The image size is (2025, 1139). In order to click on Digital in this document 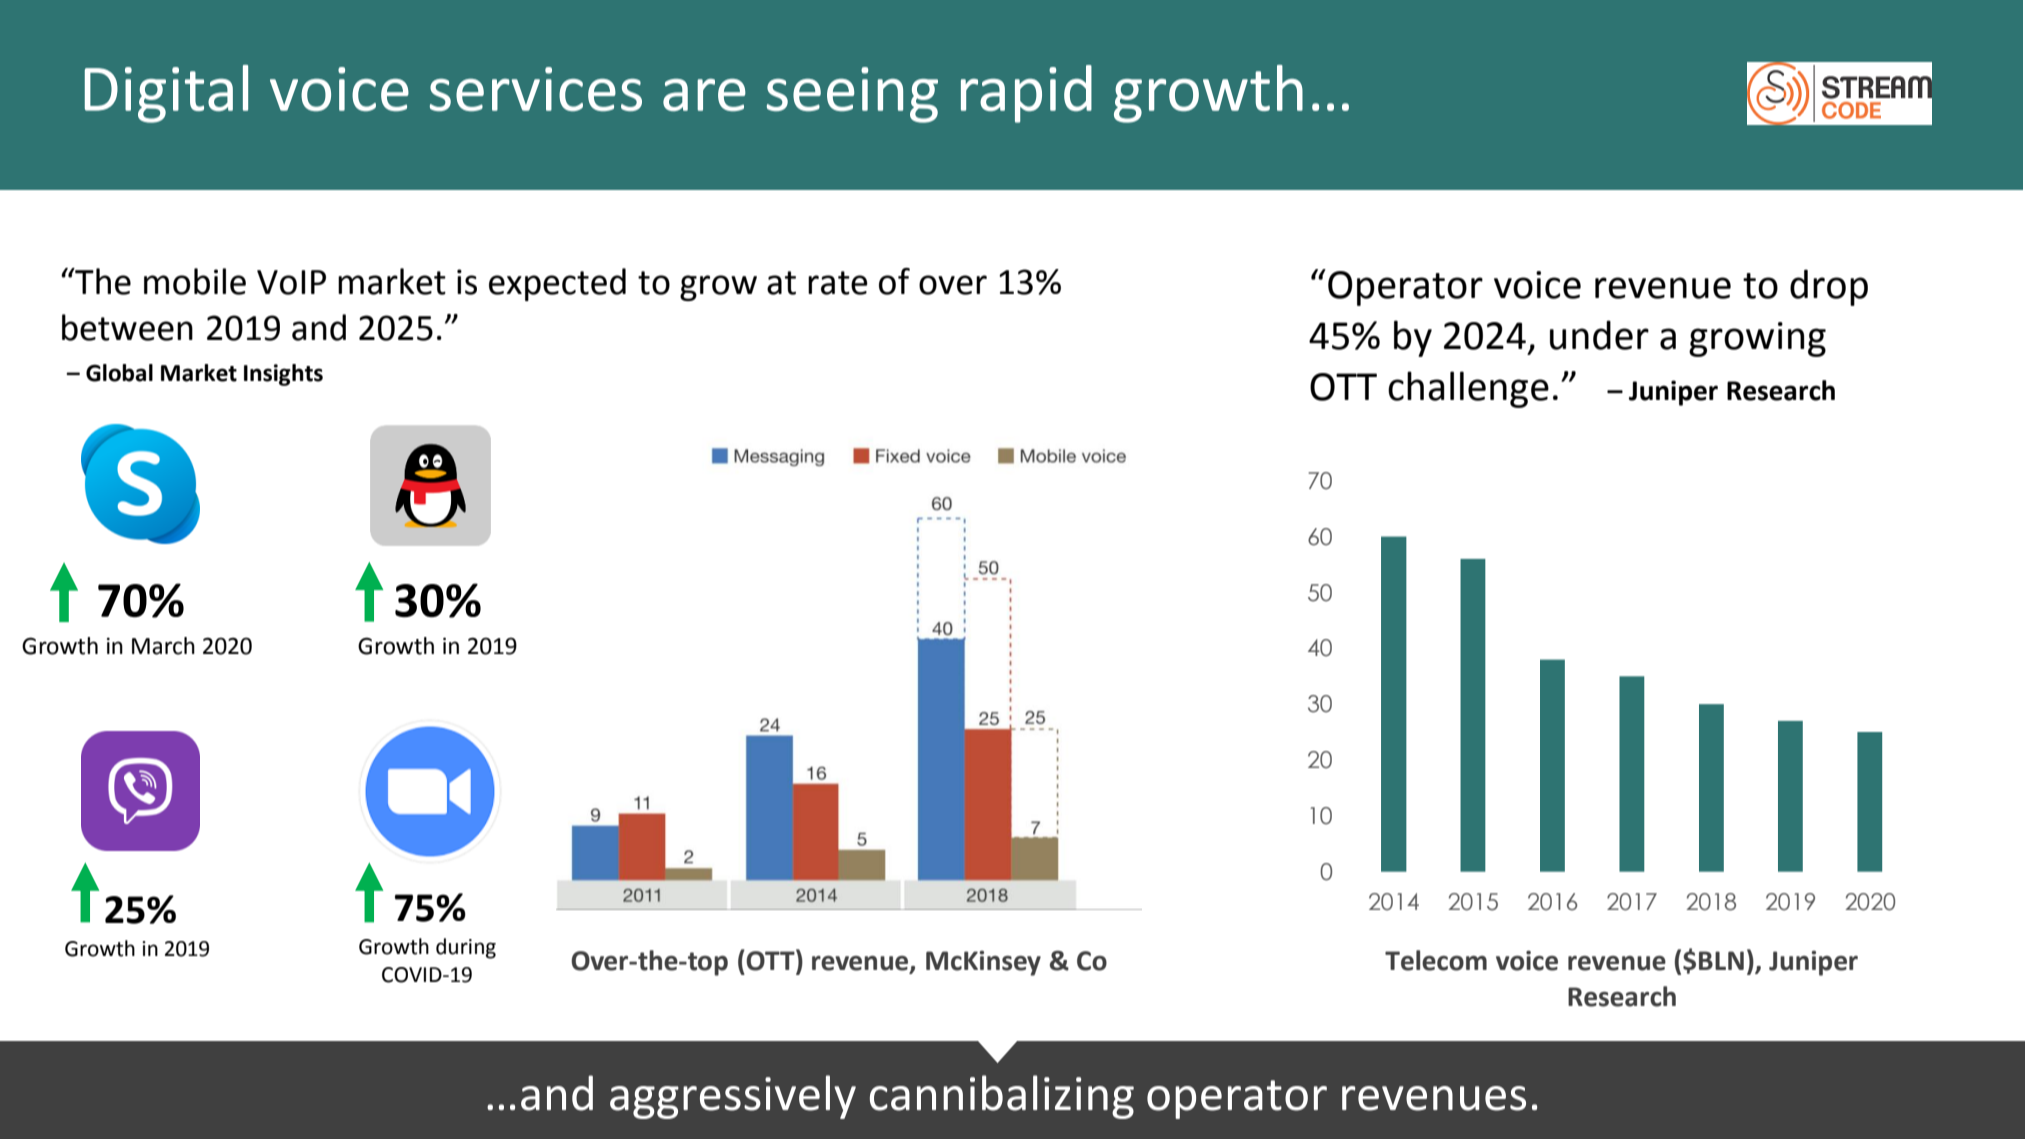, I will do `click(166, 94)`.
